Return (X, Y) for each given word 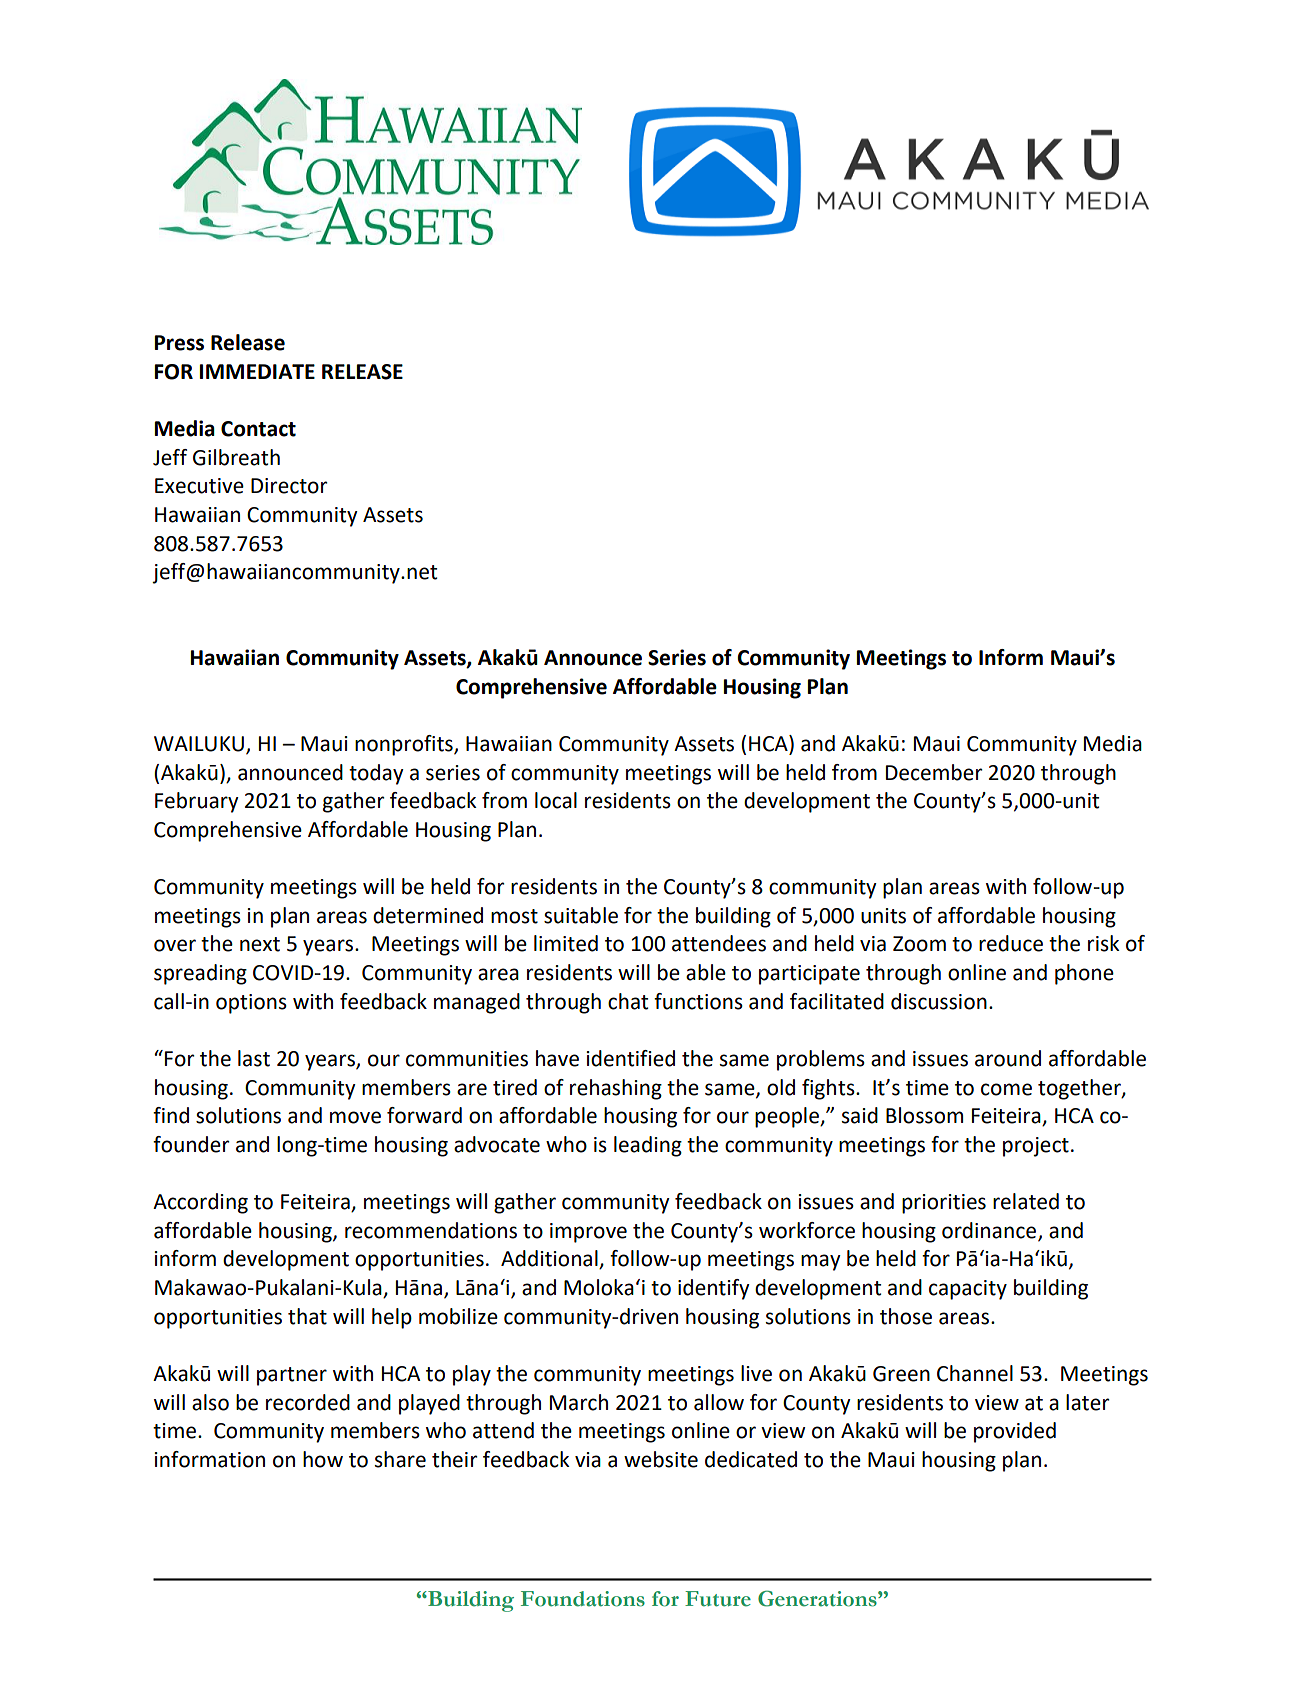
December (934, 772)
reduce (1011, 943)
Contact (258, 429)
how (323, 1459)
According (200, 1203)
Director (289, 486)
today (376, 774)
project (1036, 1147)
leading (648, 1146)
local (556, 800)
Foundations (583, 1599)
